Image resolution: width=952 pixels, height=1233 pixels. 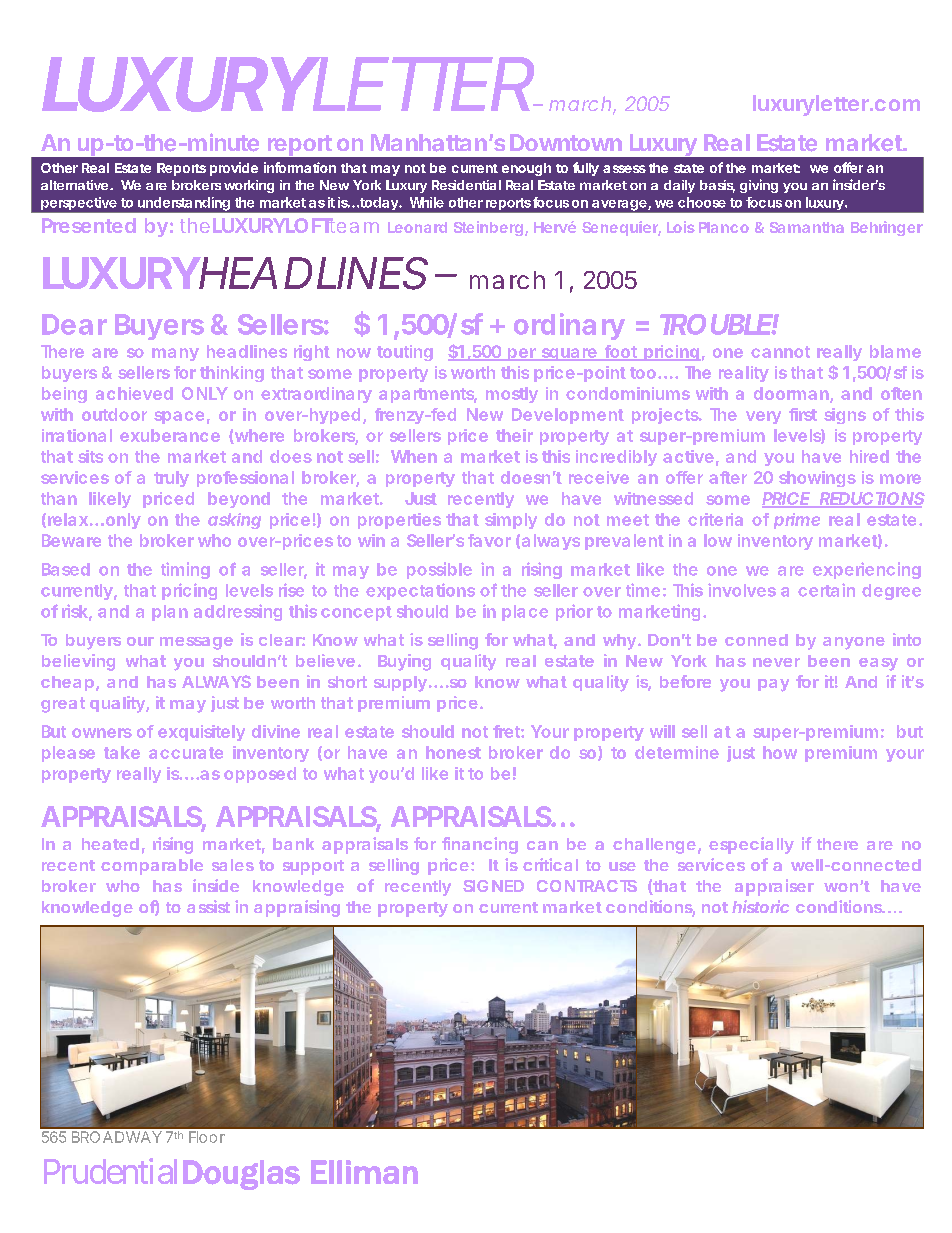 I want to click on favor, so click(x=489, y=540).
